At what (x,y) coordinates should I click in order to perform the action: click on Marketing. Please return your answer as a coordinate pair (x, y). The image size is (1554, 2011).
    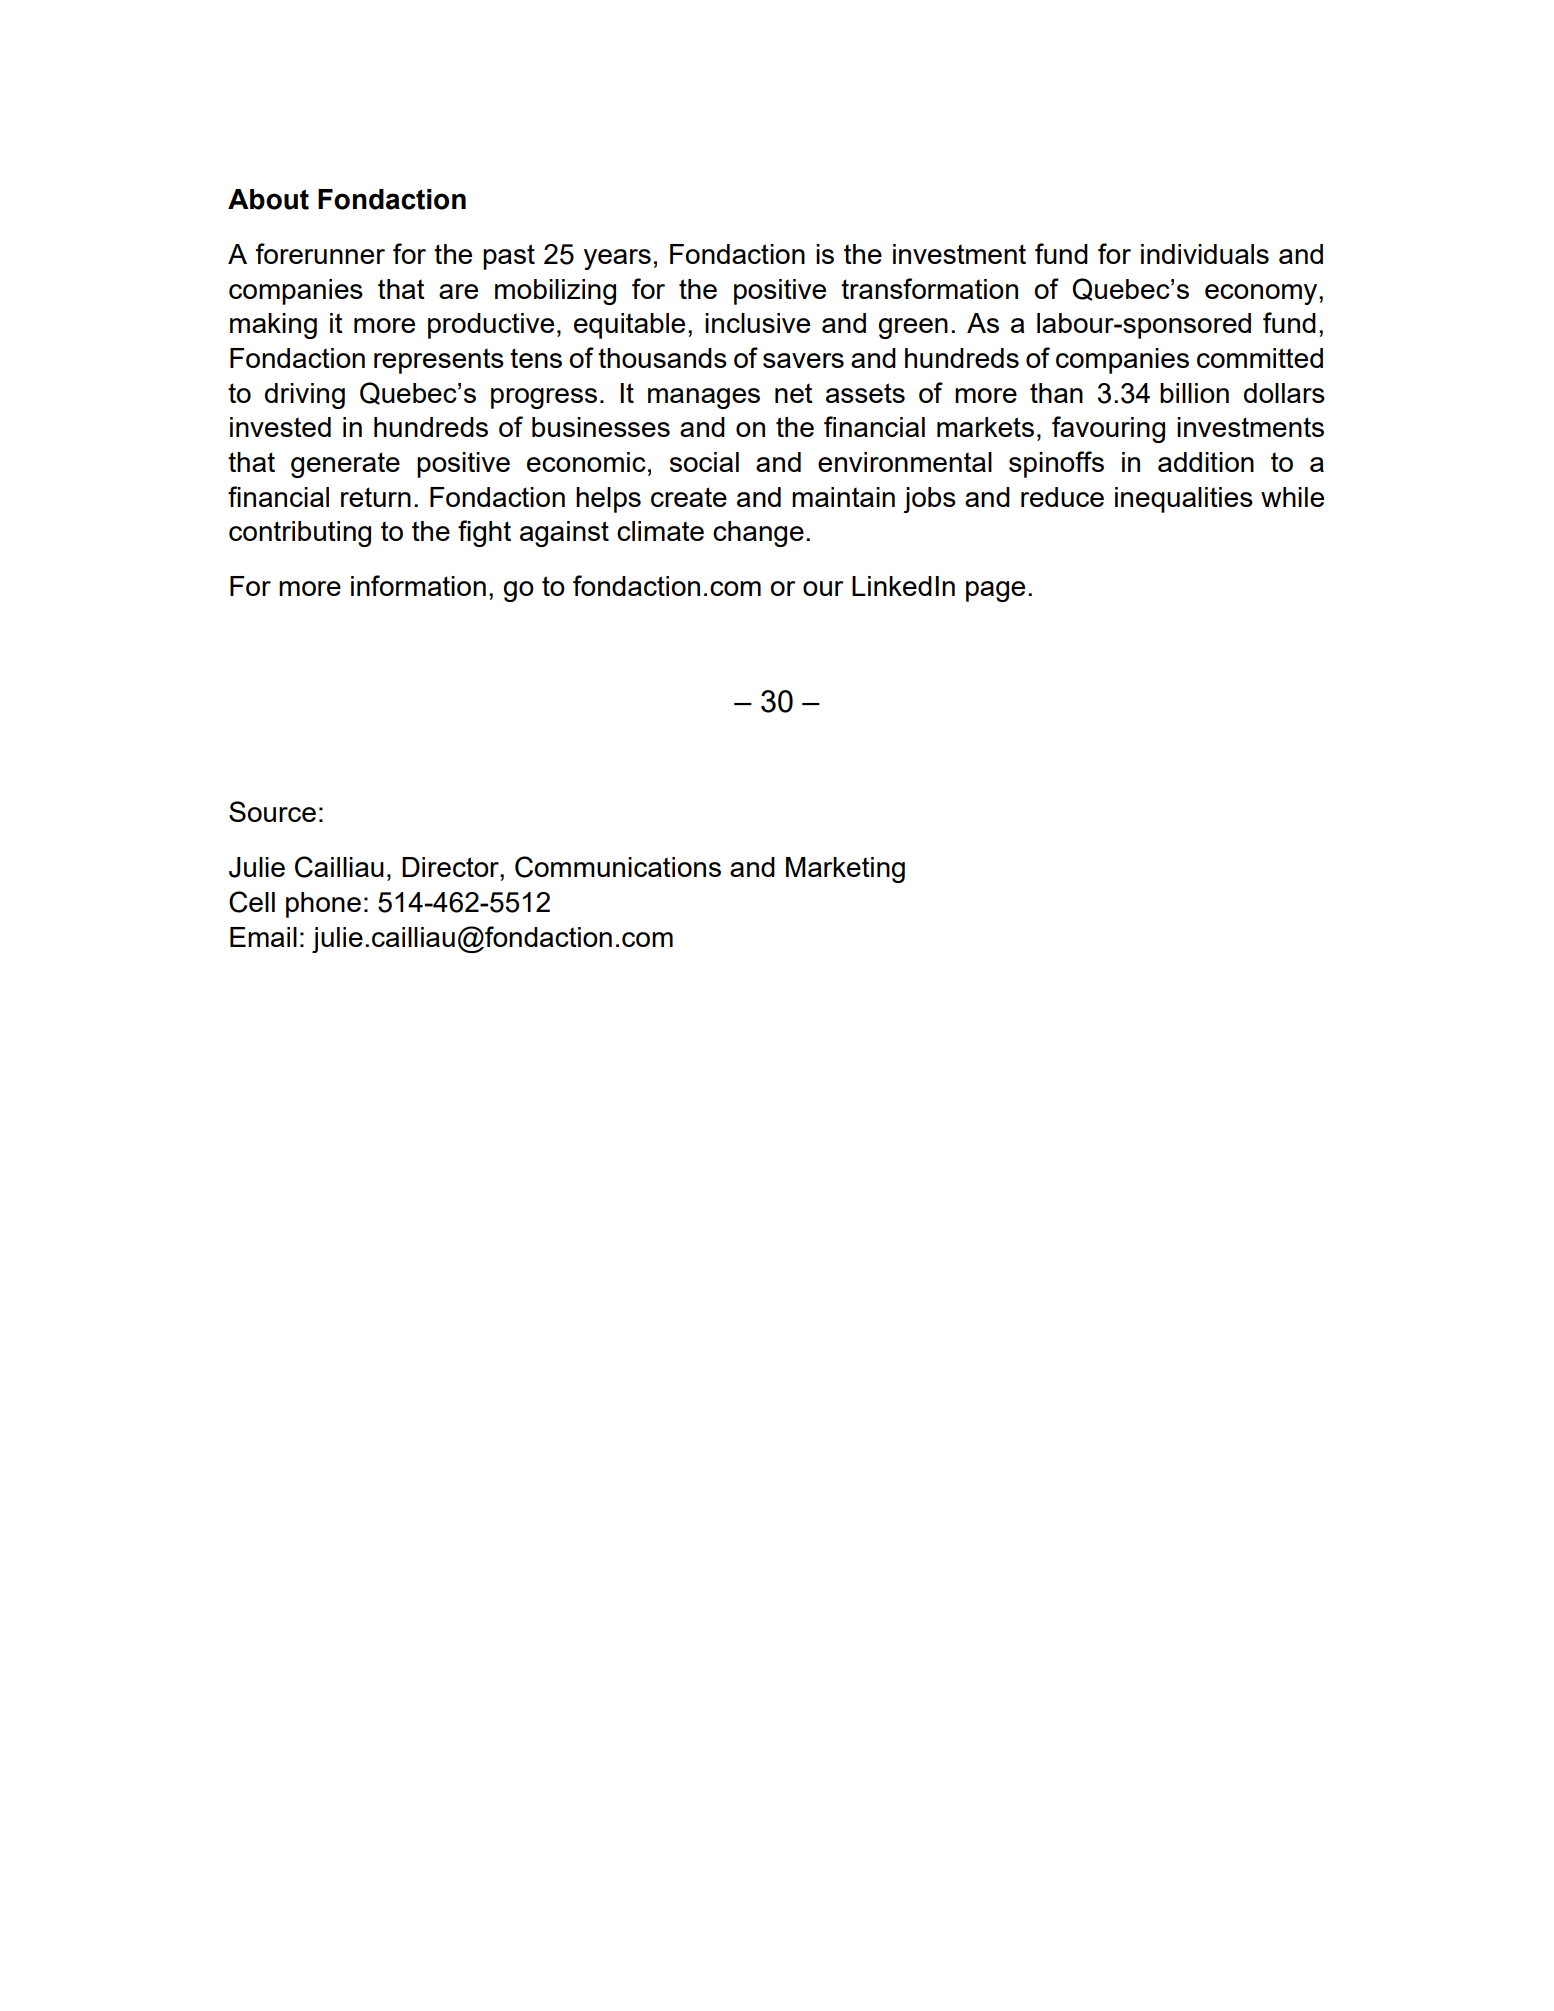
    Looking at the image, I should click on (845, 870).
